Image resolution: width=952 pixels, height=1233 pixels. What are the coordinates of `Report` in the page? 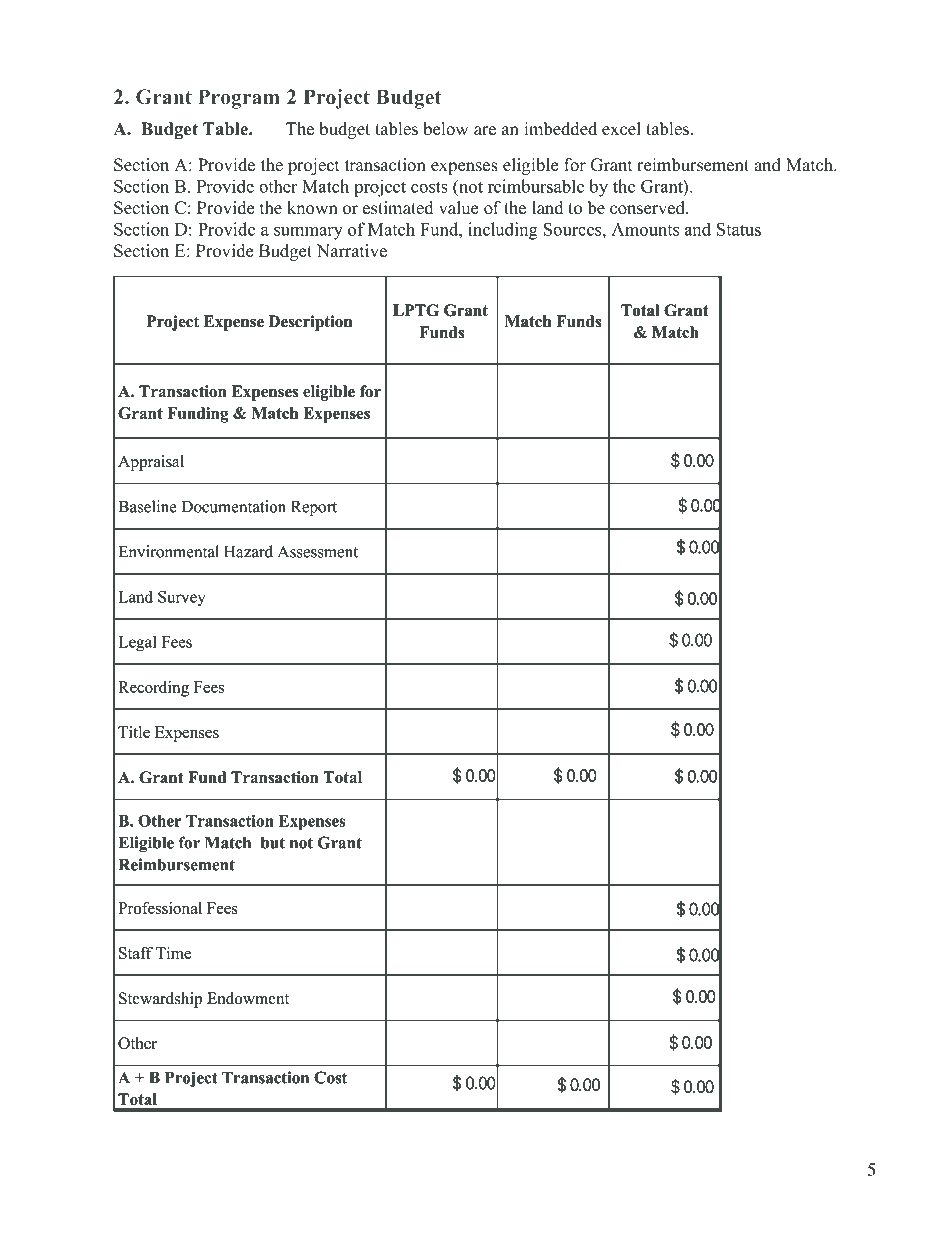 It's located at (314, 508).
